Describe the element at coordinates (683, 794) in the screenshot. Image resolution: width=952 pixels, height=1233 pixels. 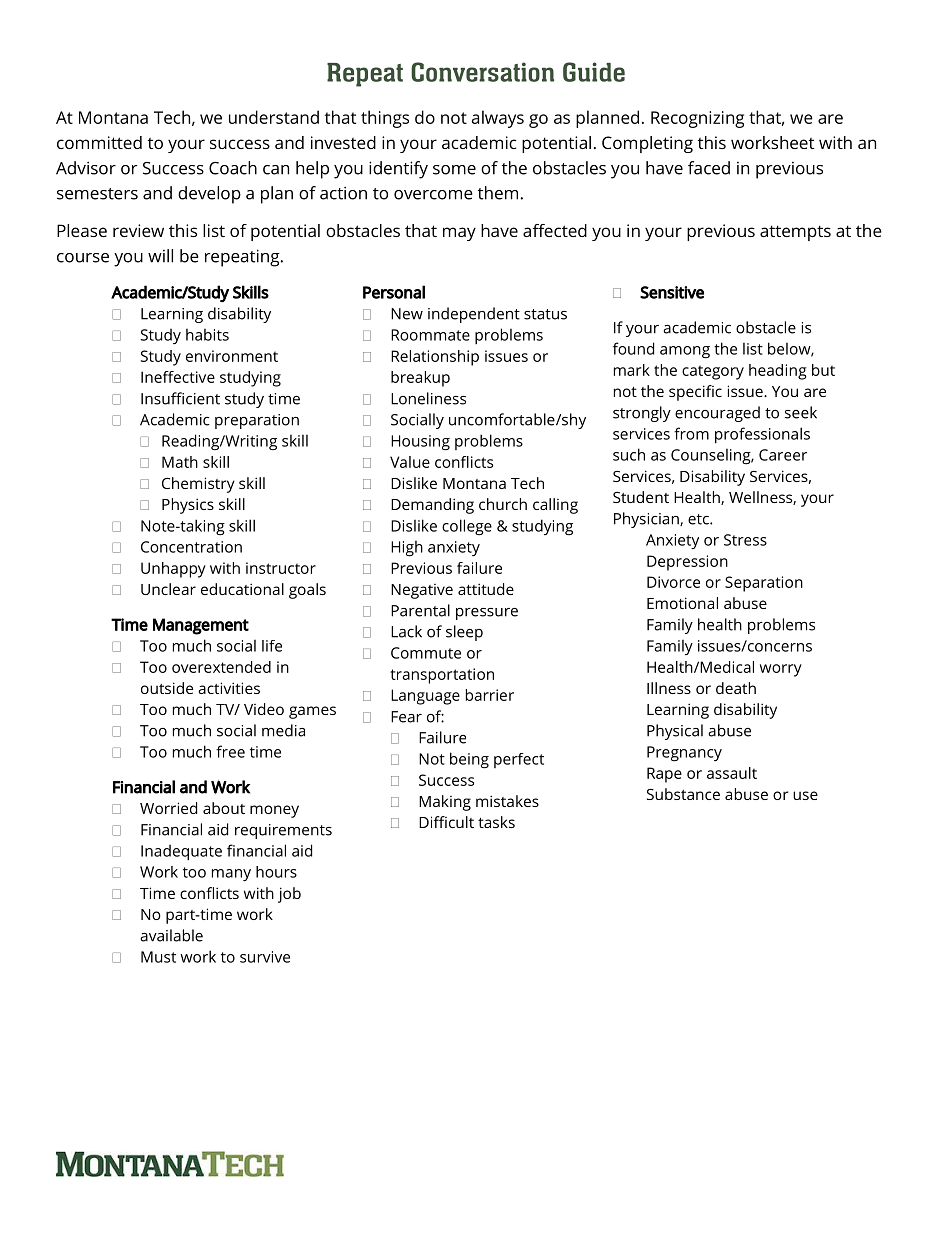
I see `Substance` at that location.
